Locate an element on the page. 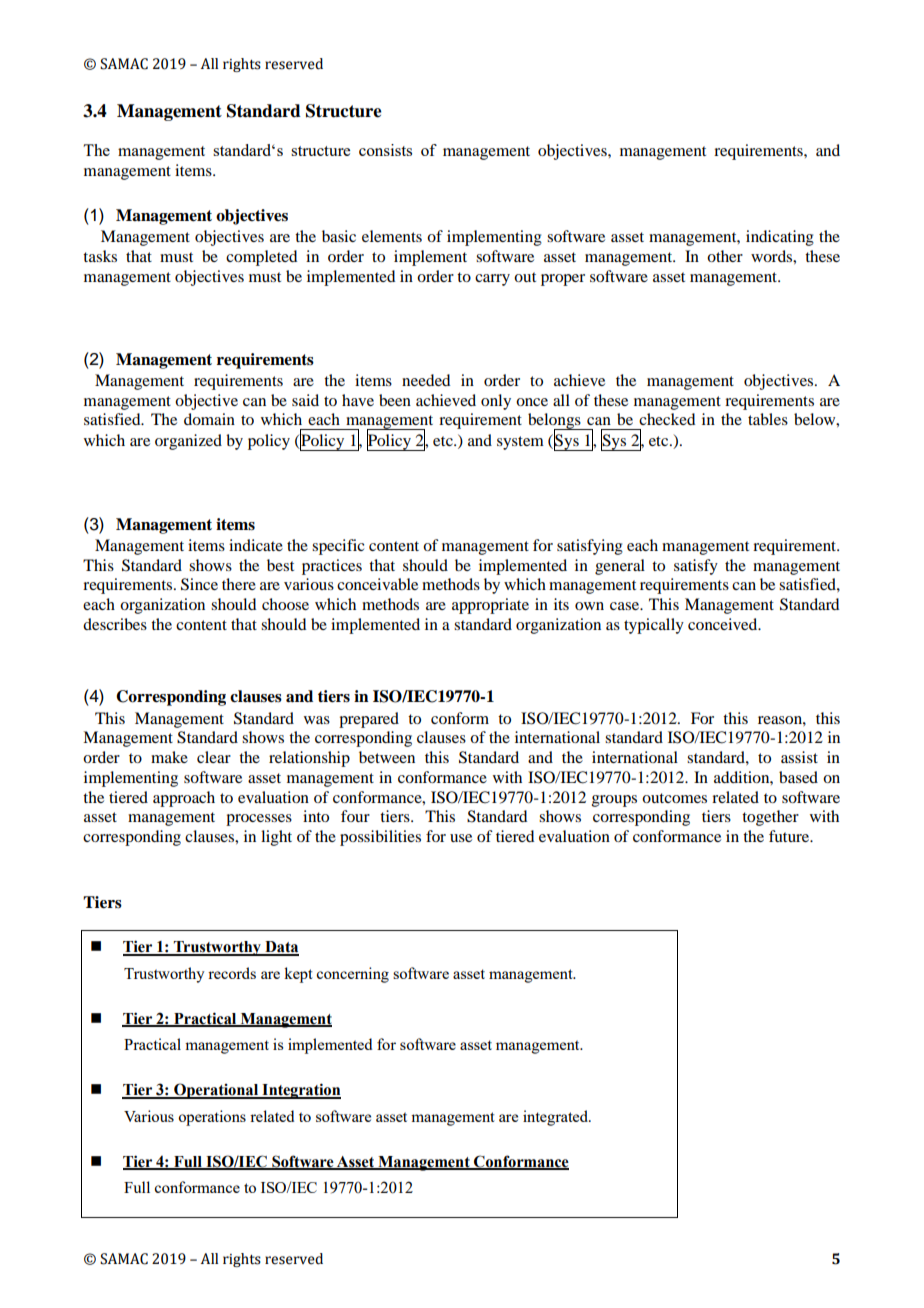 The height and width of the image is (1308, 924). consists is located at coordinates (385, 150).
